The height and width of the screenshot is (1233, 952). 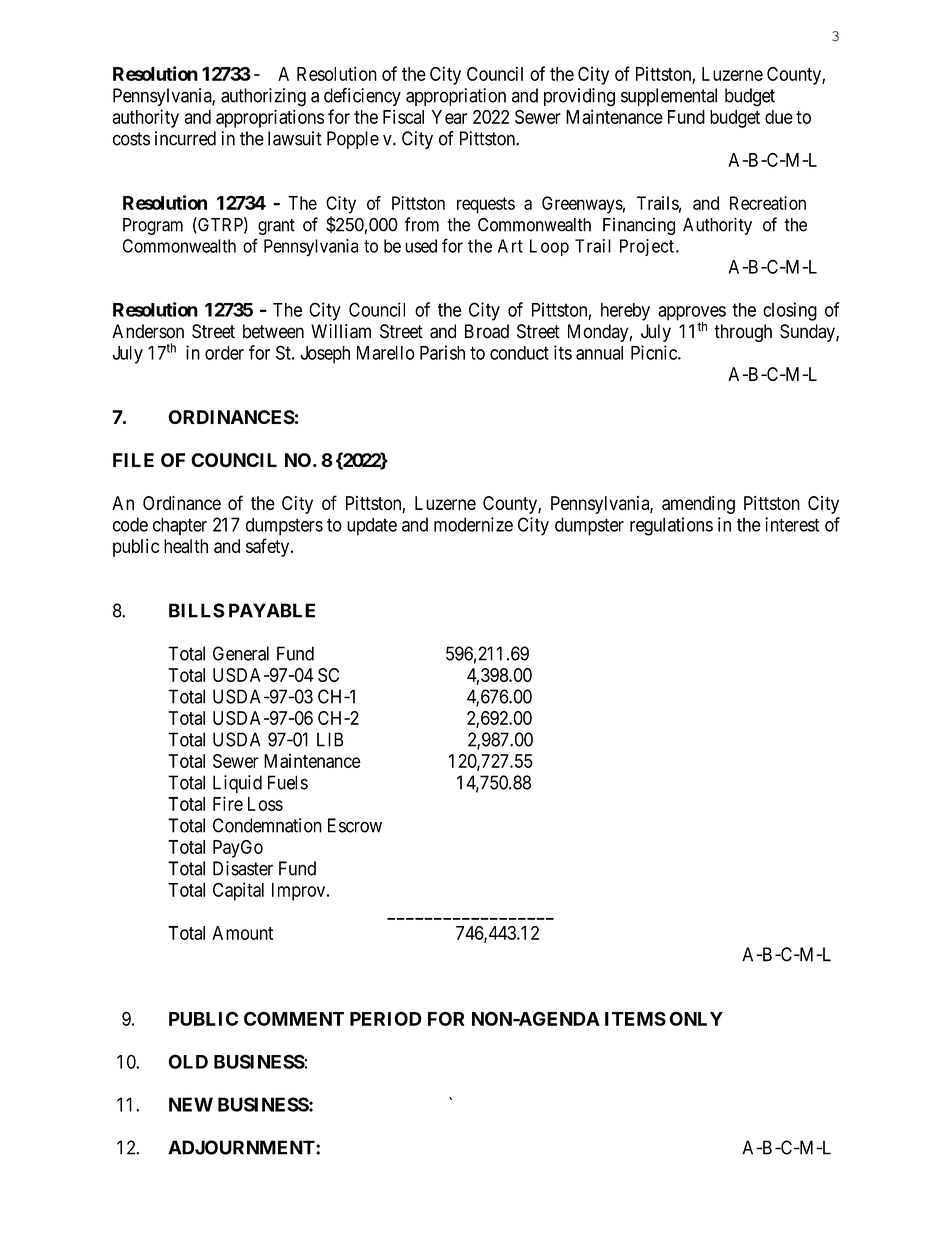 I want to click on amending, so click(x=698, y=505).
